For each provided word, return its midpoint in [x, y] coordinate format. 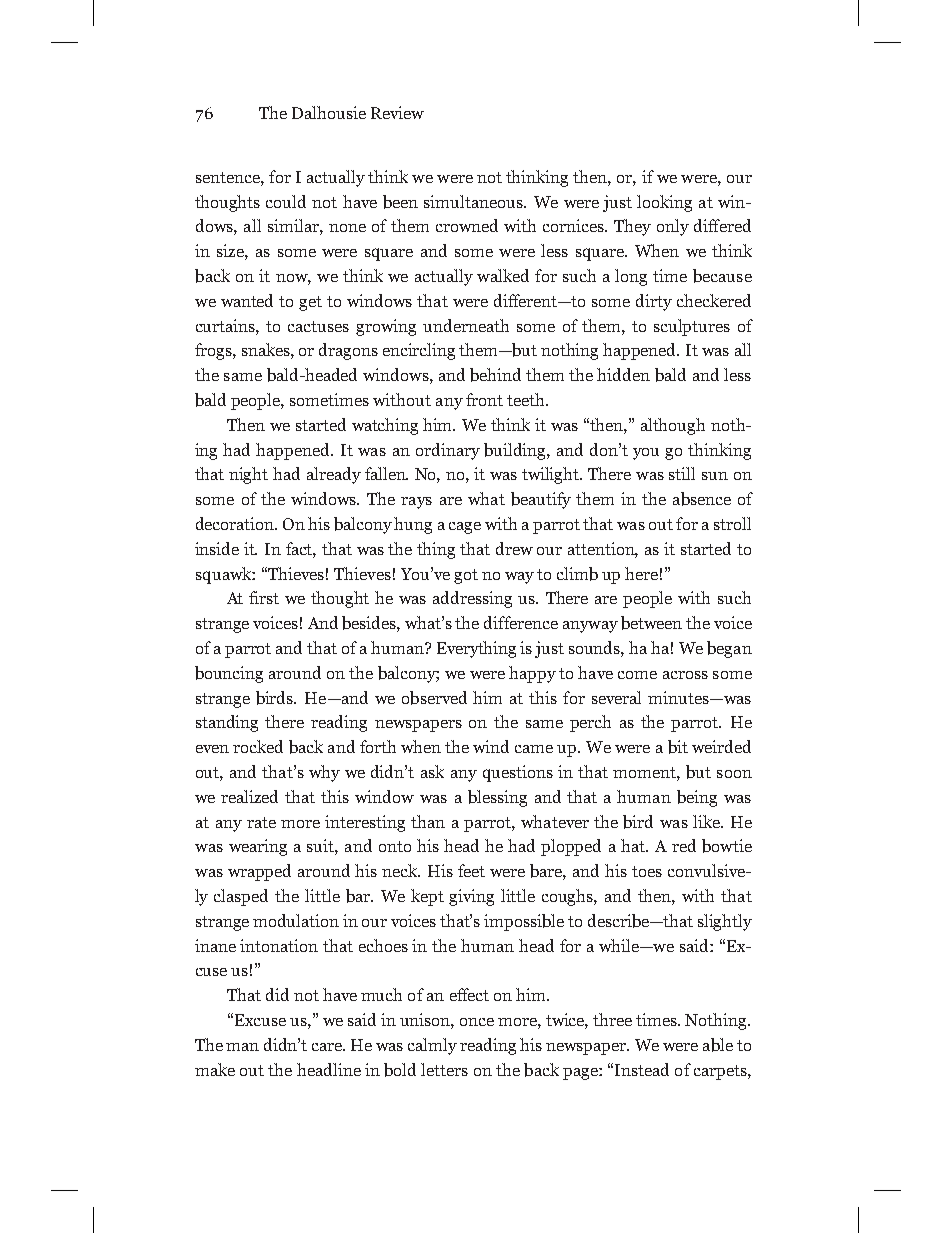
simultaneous [475, 201]
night [248, 475]
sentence [229, 177]
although [673, 426]
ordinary [448, 451]
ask [432, 771]
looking [664, 203]
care [328, 1047]
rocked [258, 746]
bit [678, 747]
